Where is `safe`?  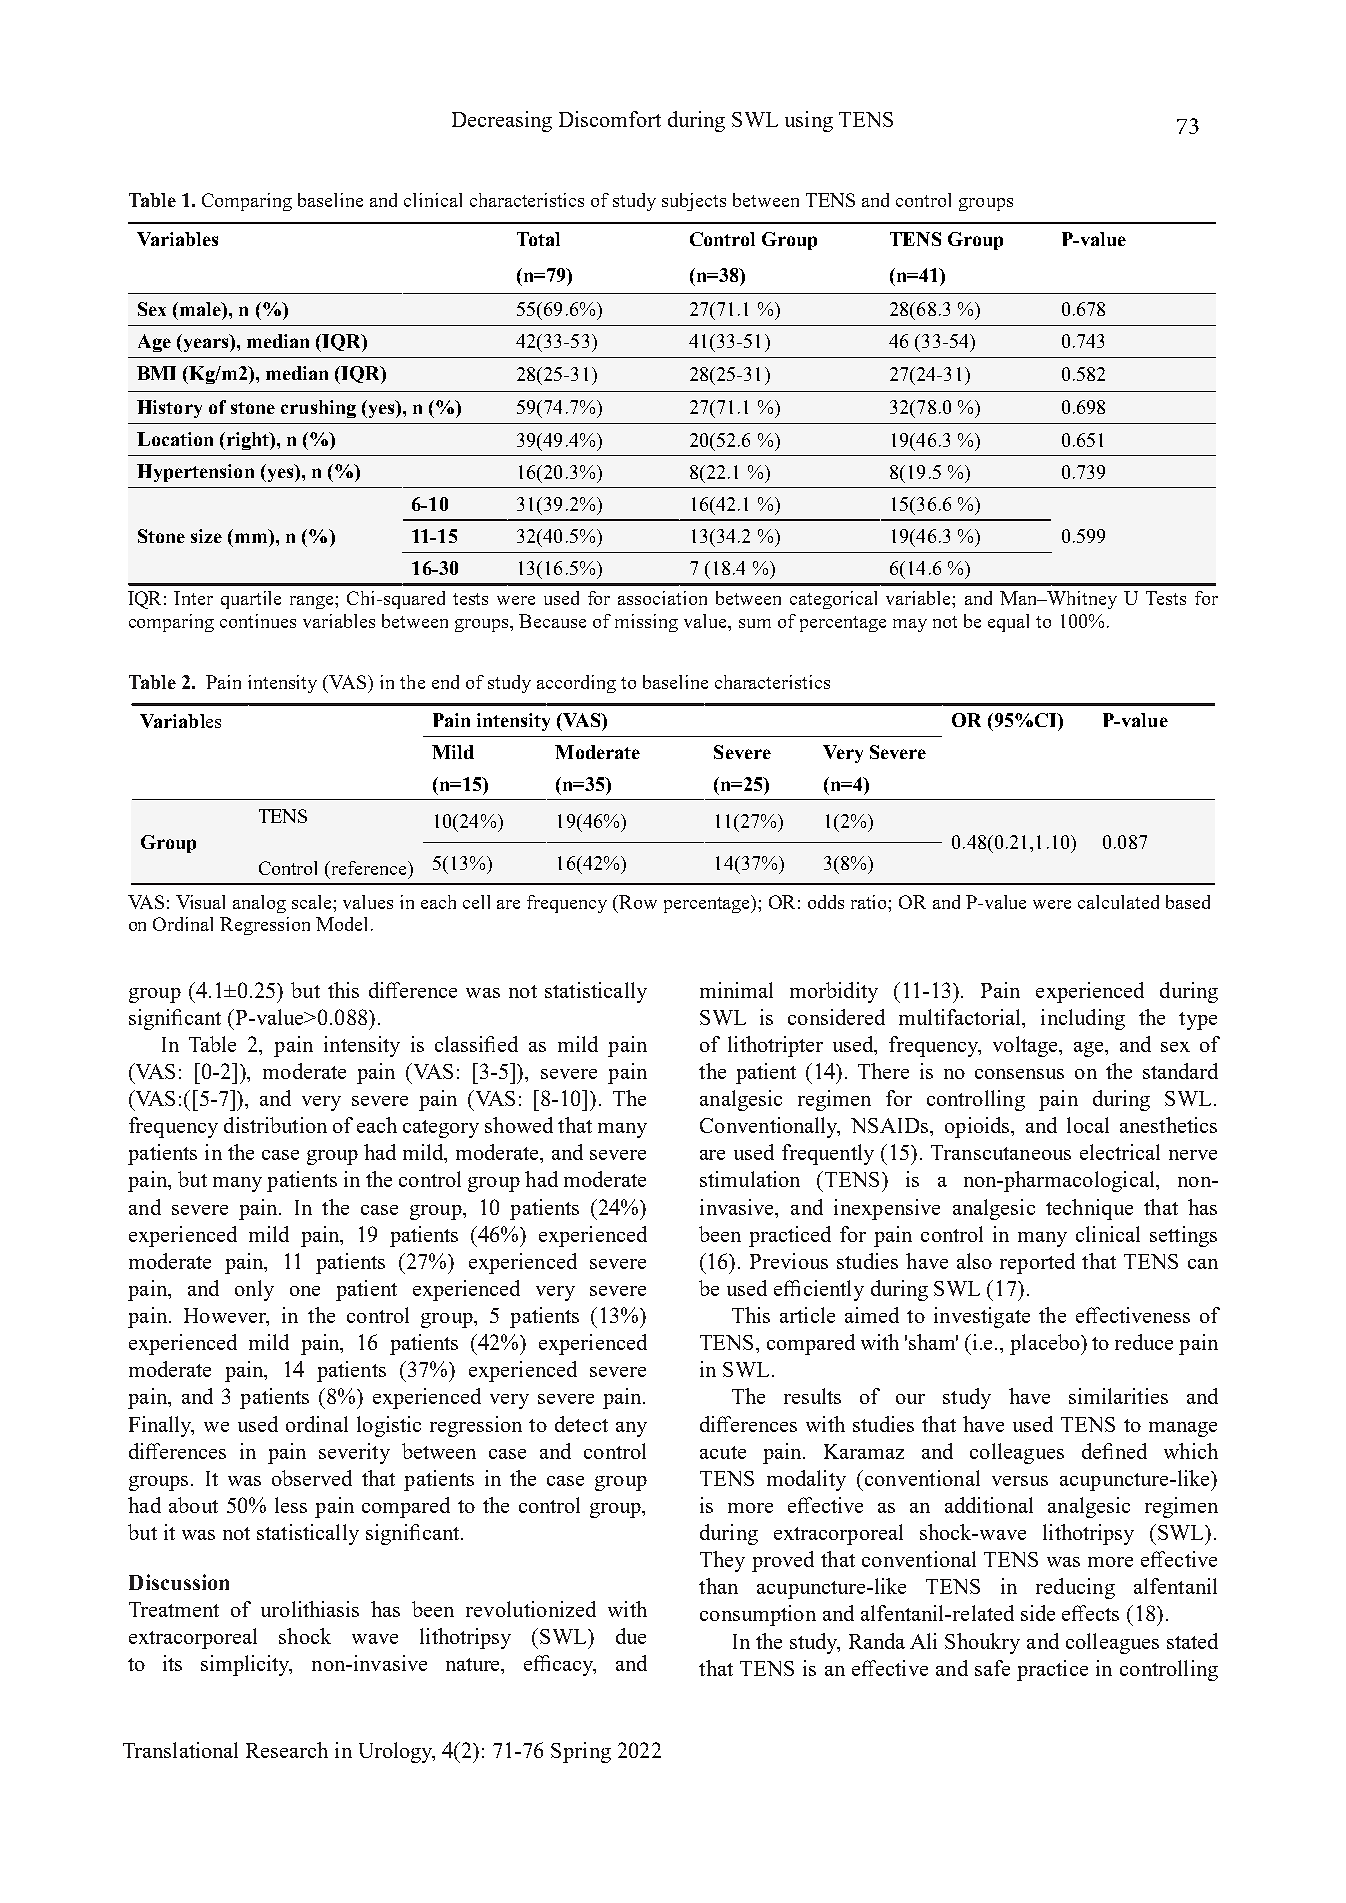 safe is located at coordinates (992, 1668).
